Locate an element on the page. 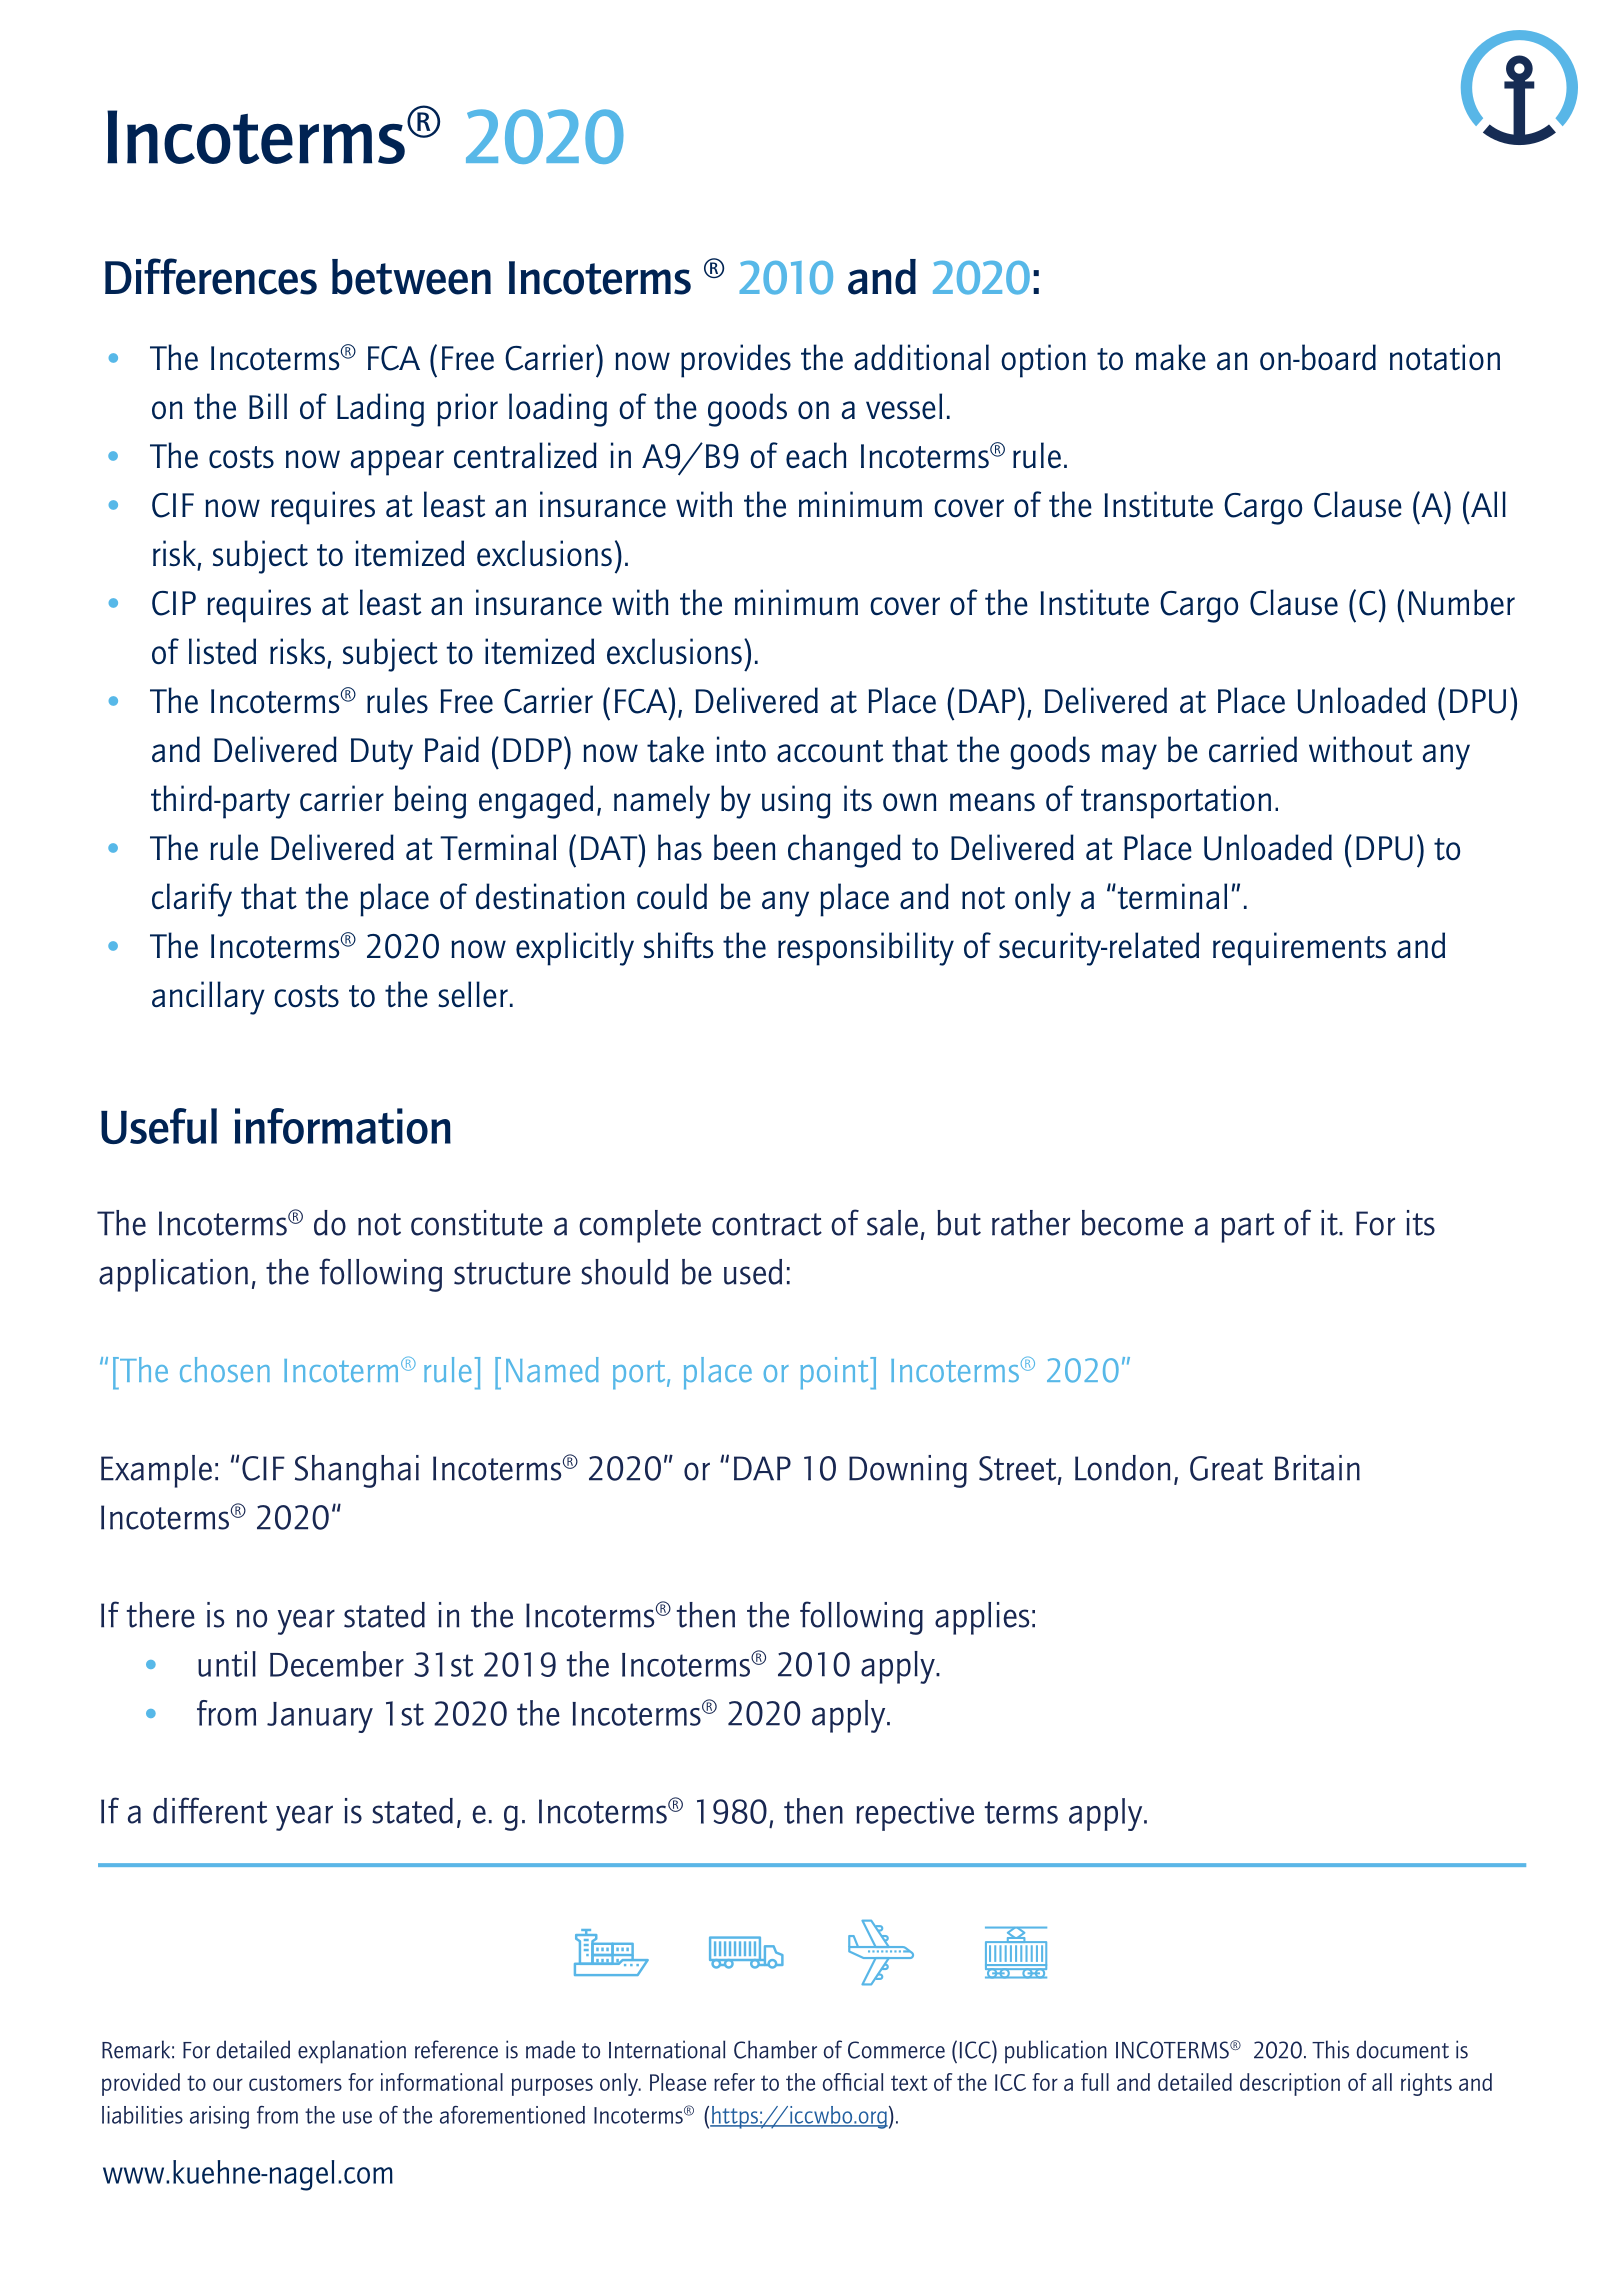 The image size is (1621, 2292). provides is located at coordinates (736, 361).
